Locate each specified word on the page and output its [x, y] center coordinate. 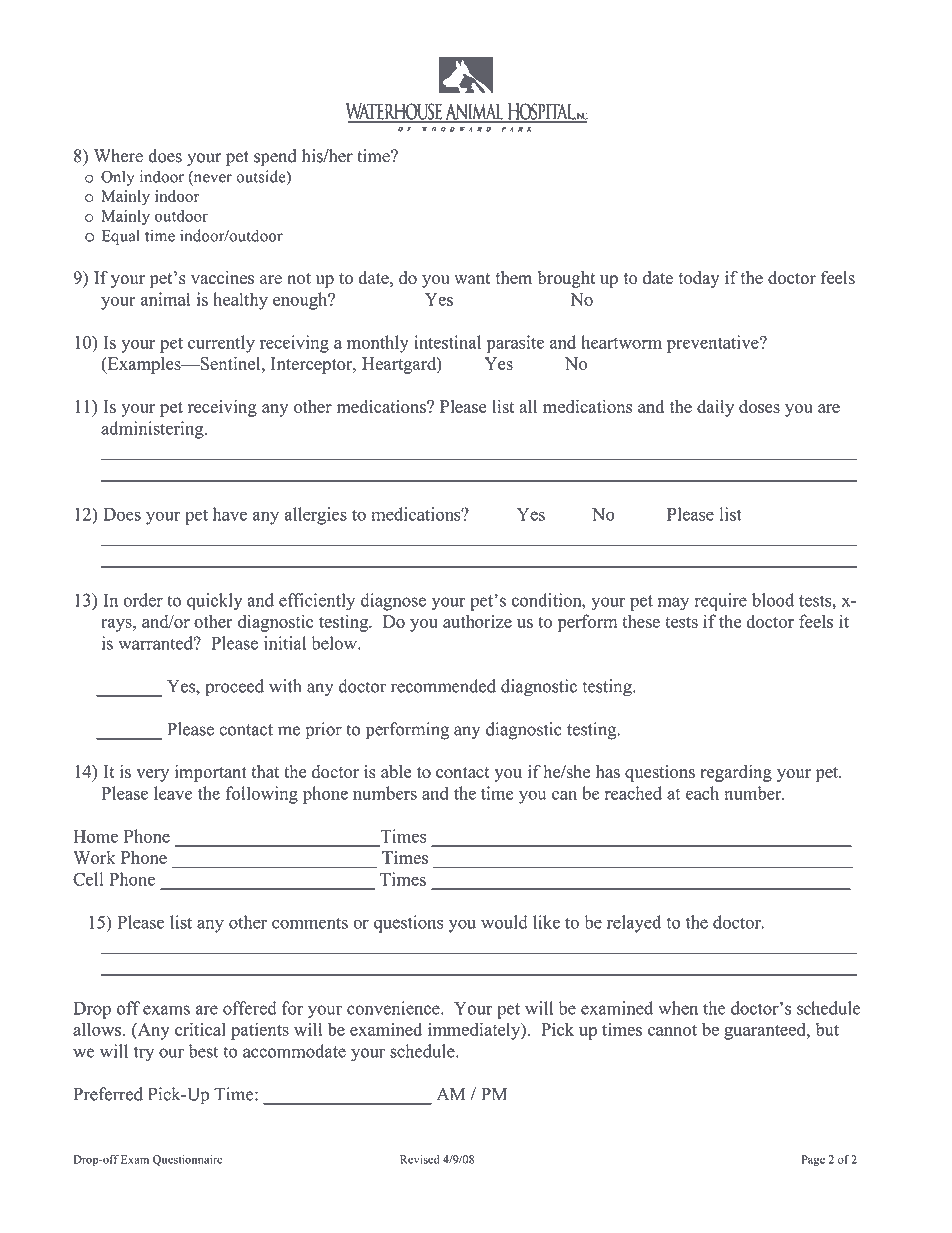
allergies [315, 516]
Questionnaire [188, 1160]
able [396, 771]
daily [715, 408]
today [699, 279]
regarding [736, 773]
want [472, 278]
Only [117, 178]
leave [173, 793]
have [230, 514]
